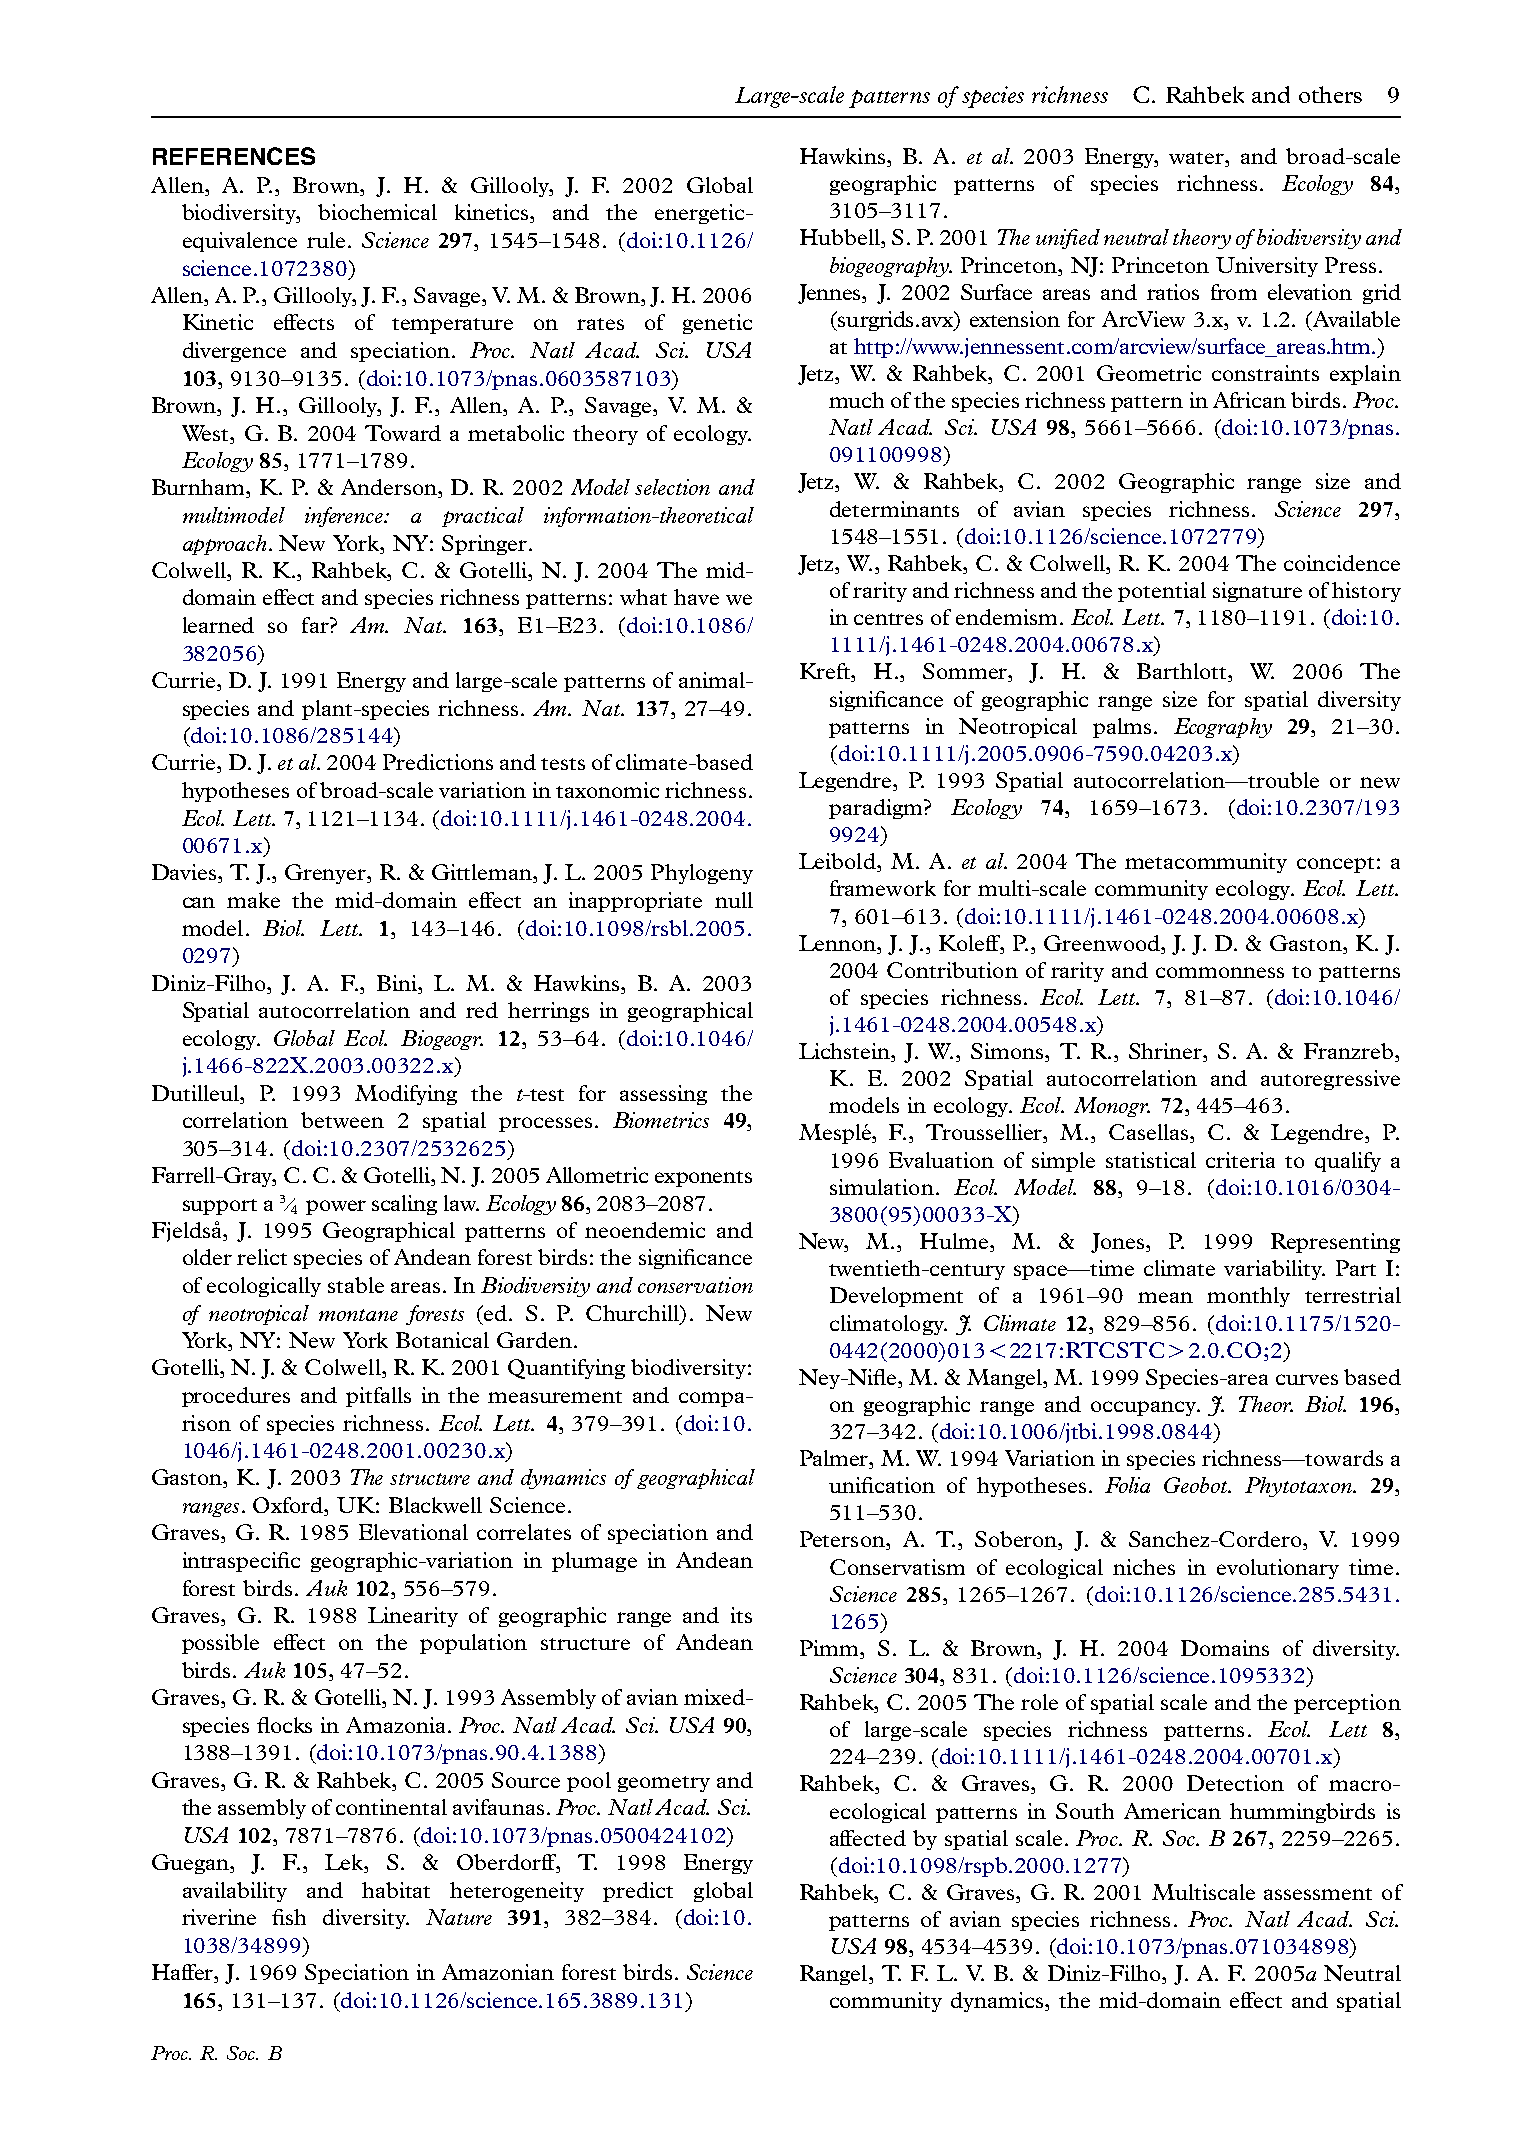 The height and width of the image is (2147, 1517). What do you see at coordinates (882, 1485) in the image?
I see `unification` at bounding box center [882, 1485].
